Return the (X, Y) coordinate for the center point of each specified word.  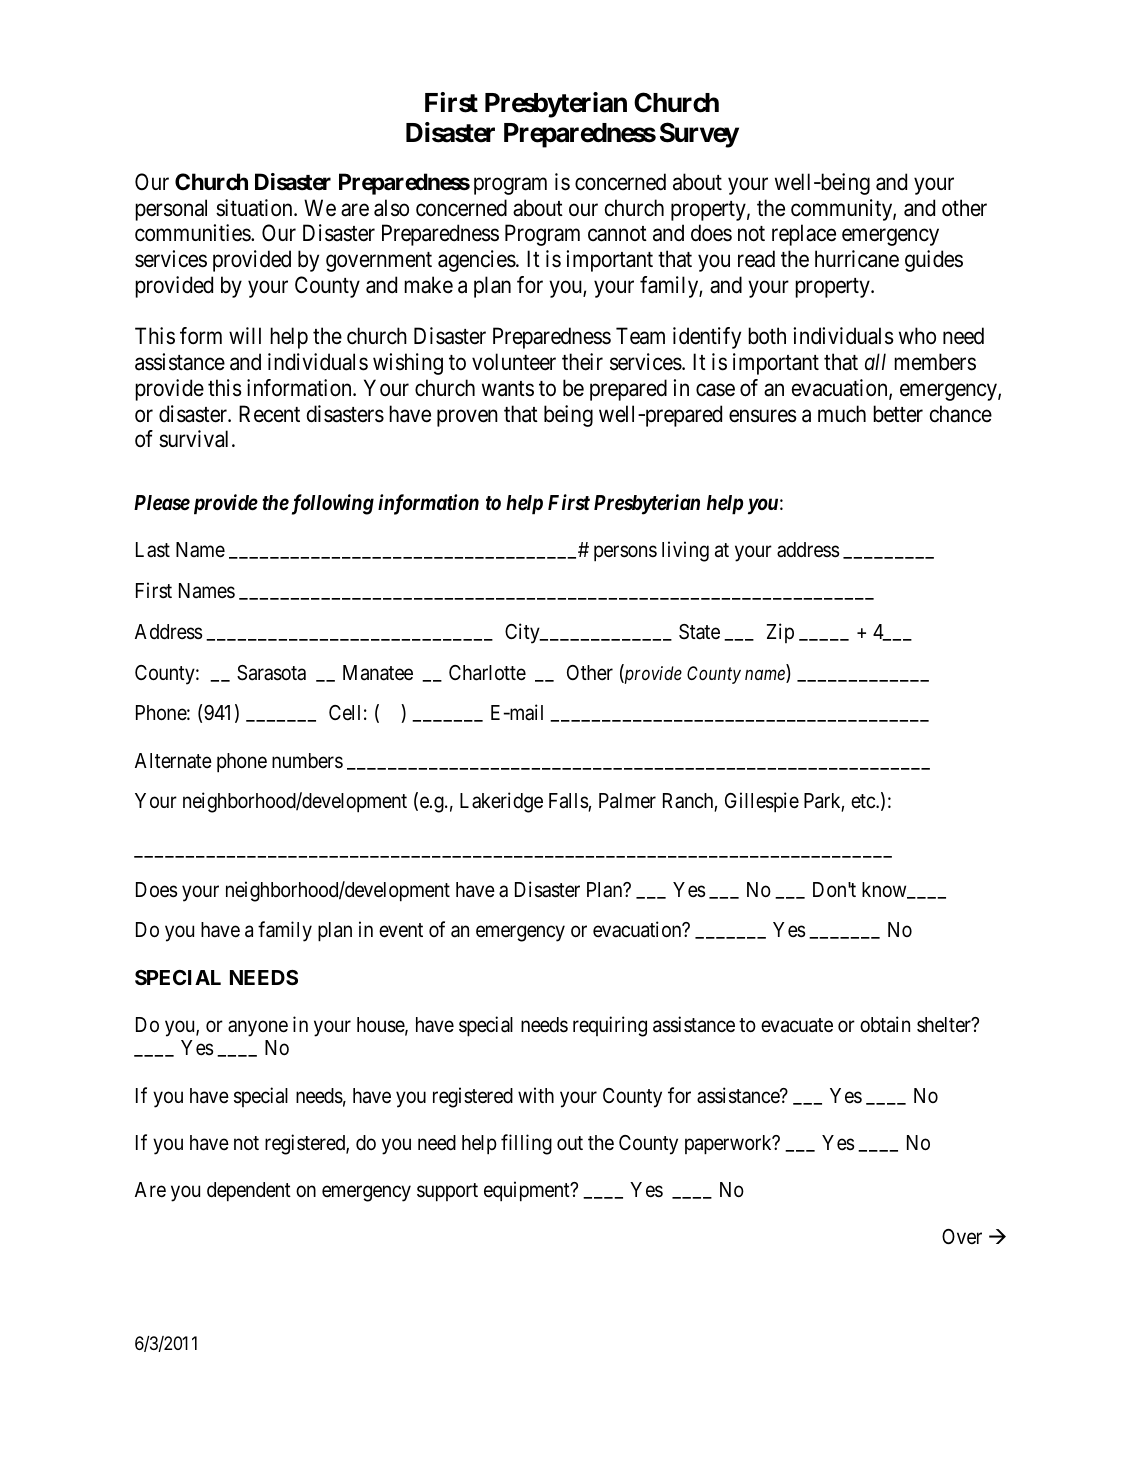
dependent (249, 1192)
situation (255, 208)
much (842, 414)
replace (804, 235)
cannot (617, 234)
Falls (569, 802)
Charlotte (487, 673)
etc (864, 802)
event (401, 930)
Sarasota (271, 673)
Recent (269, 414)
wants (508, 389)
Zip (780, 633)
